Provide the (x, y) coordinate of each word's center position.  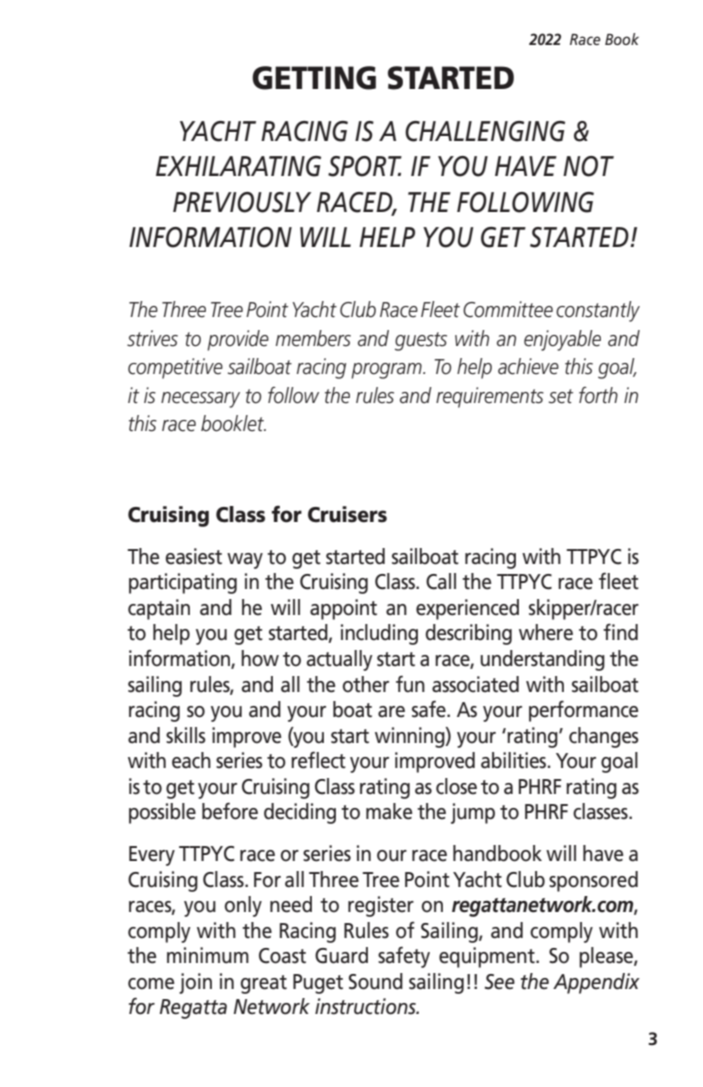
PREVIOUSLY (242, 202)
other (365, 684)
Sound (376, 981)
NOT (588, 166)
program (387, 371)
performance (583, 711)
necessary (200, 400)
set (561, 396)
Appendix (596, 983)
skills (186, 735)
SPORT (365, 166)
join (195, 983)
